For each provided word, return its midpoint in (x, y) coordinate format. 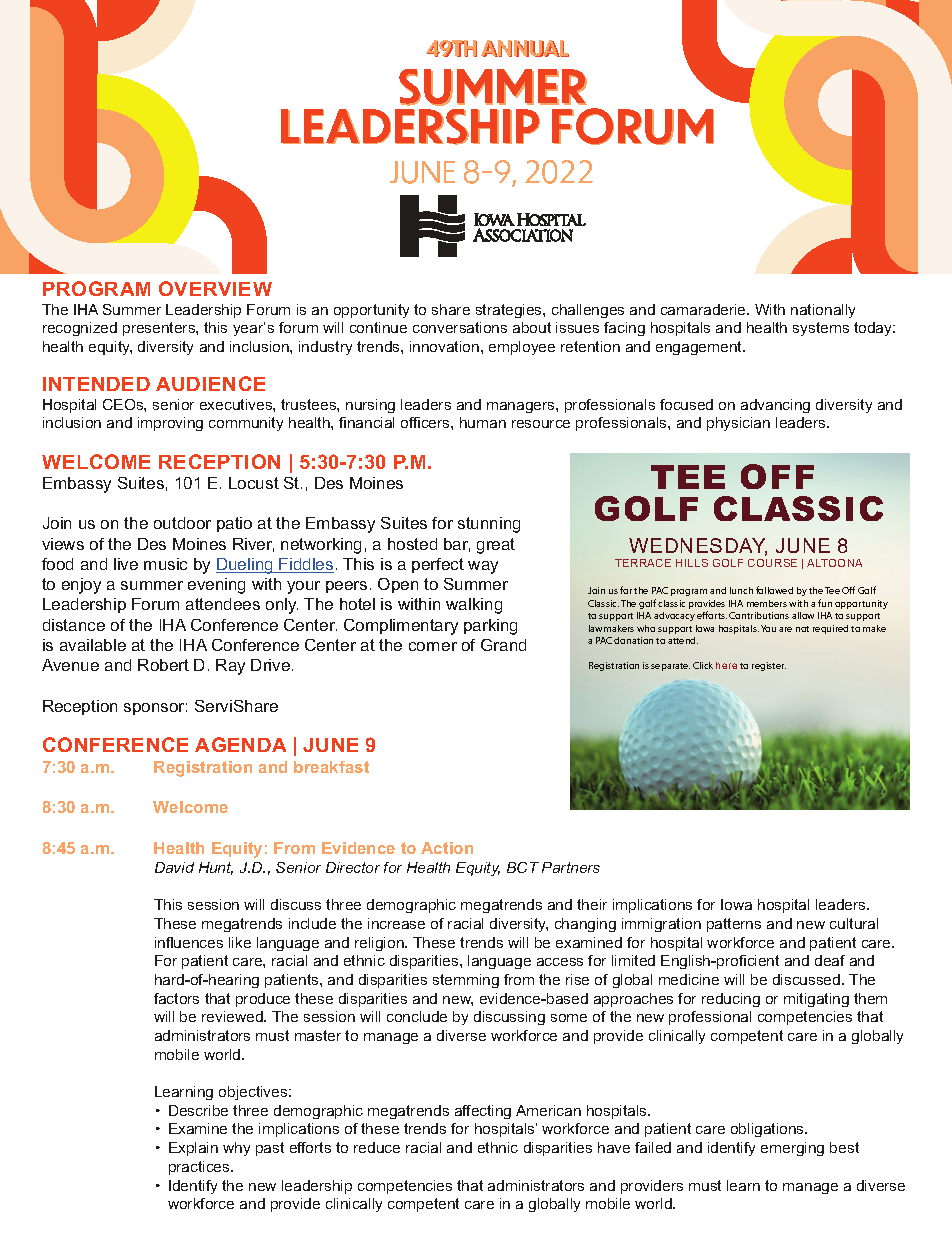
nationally (823, 311)
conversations (460, 327)
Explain (193, 1149)
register (769, 666)
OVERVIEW (215, 288)
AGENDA (240, 744)
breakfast (331, 767)
